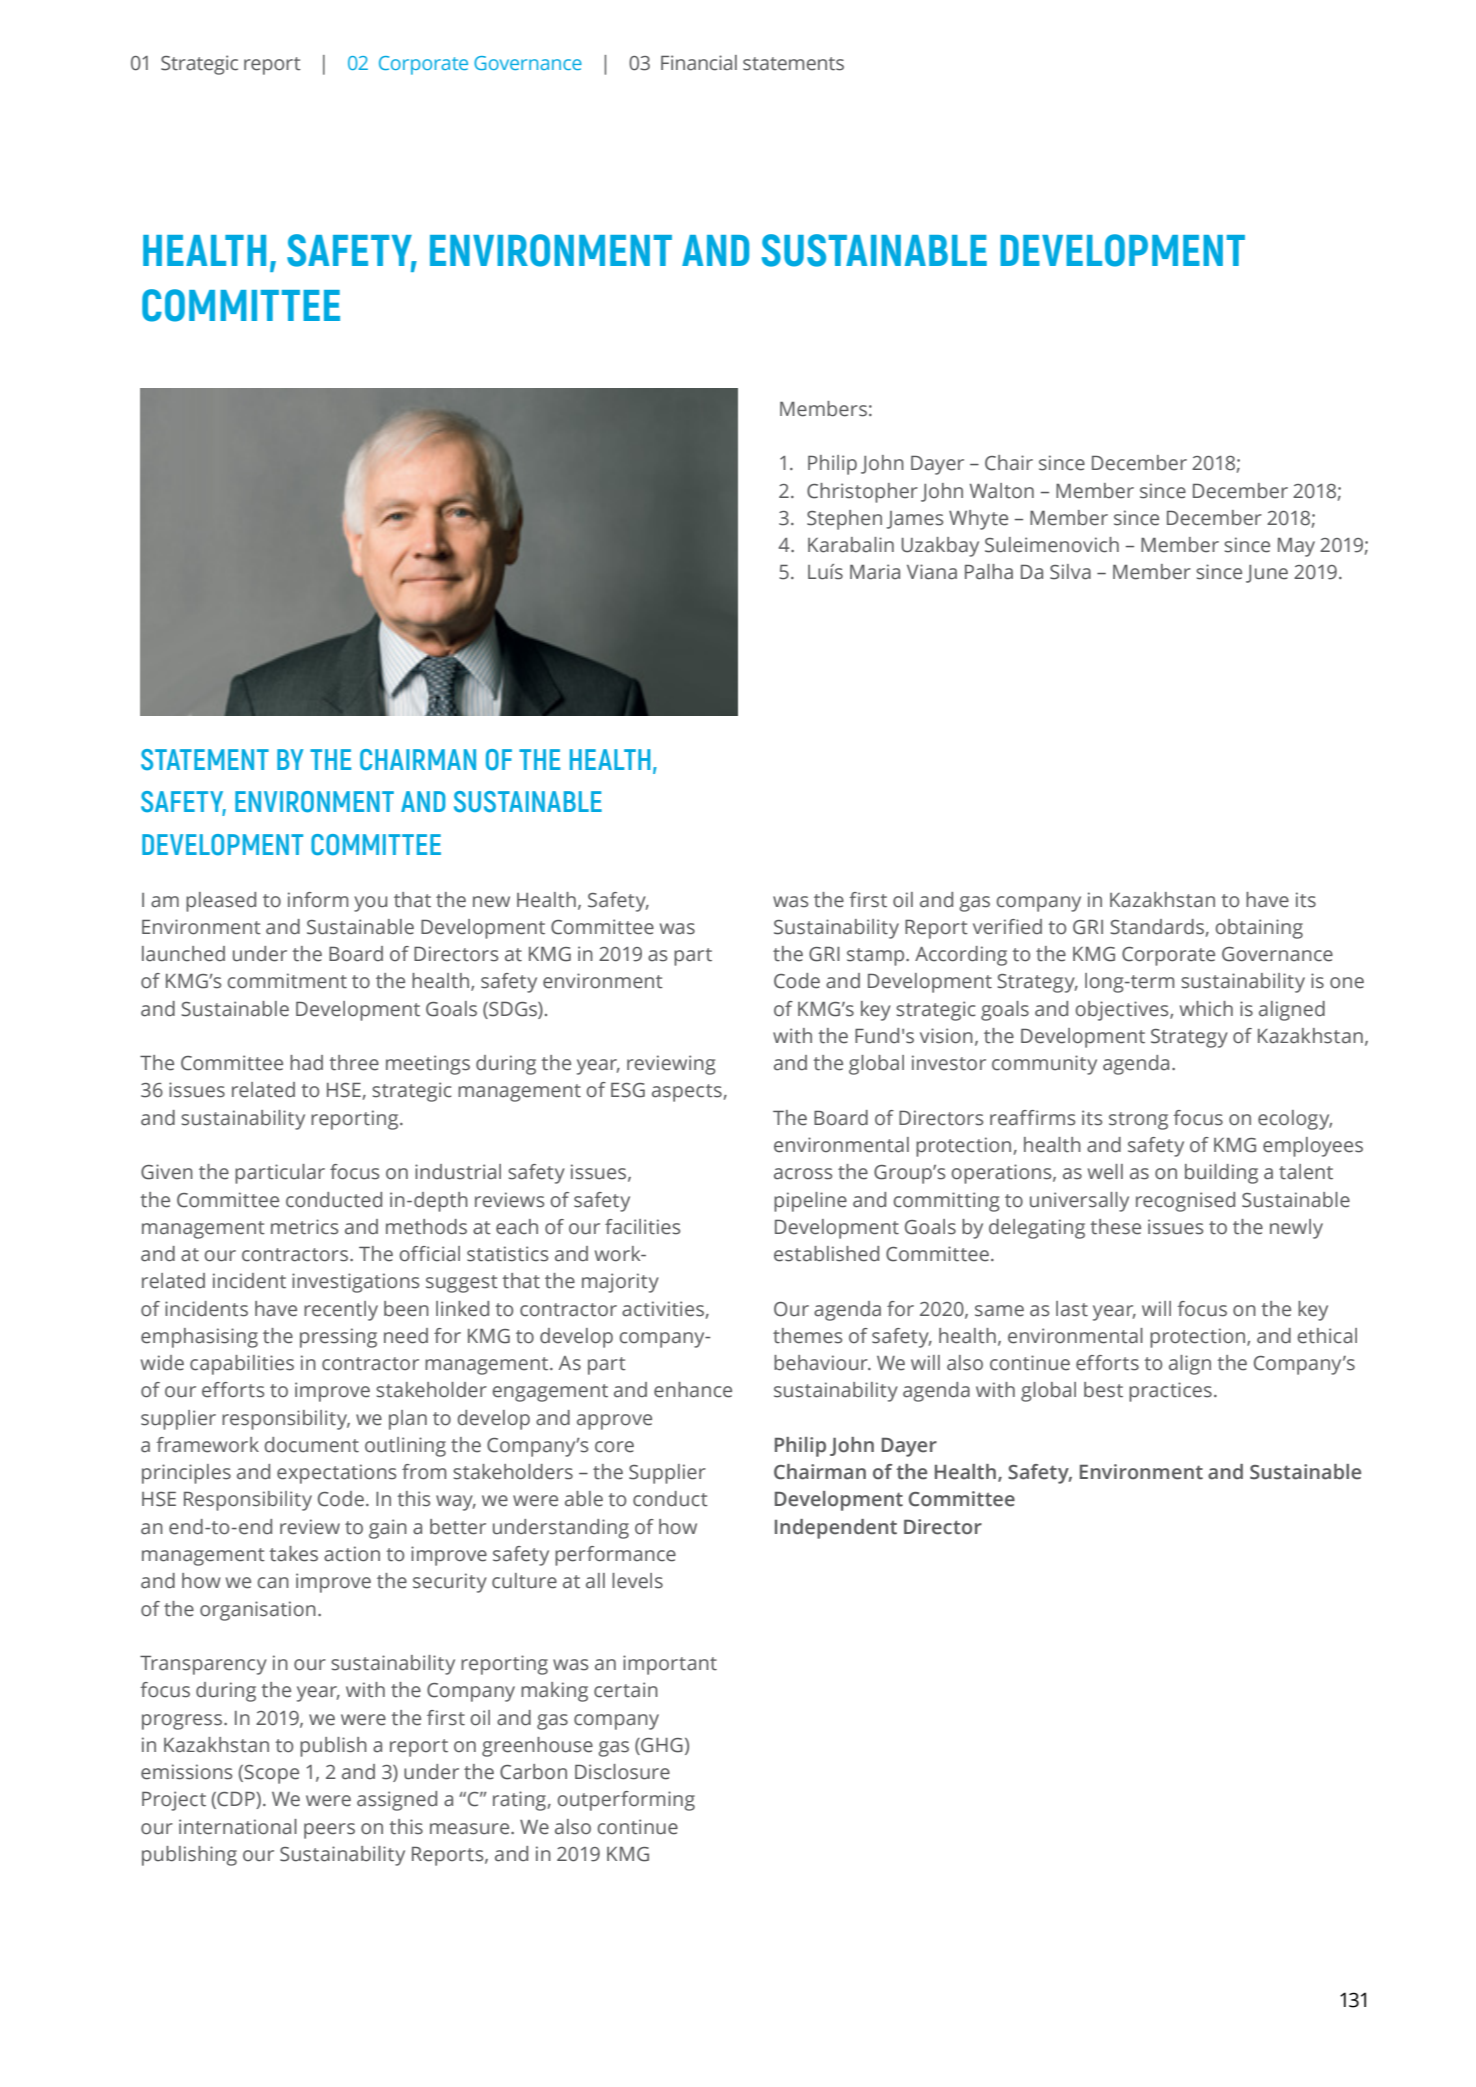 This document has width=1476, height=2087. What do you see at coordinates (862, 493) in the document?
I see `Christopher` at bounding box center [862, 493].
